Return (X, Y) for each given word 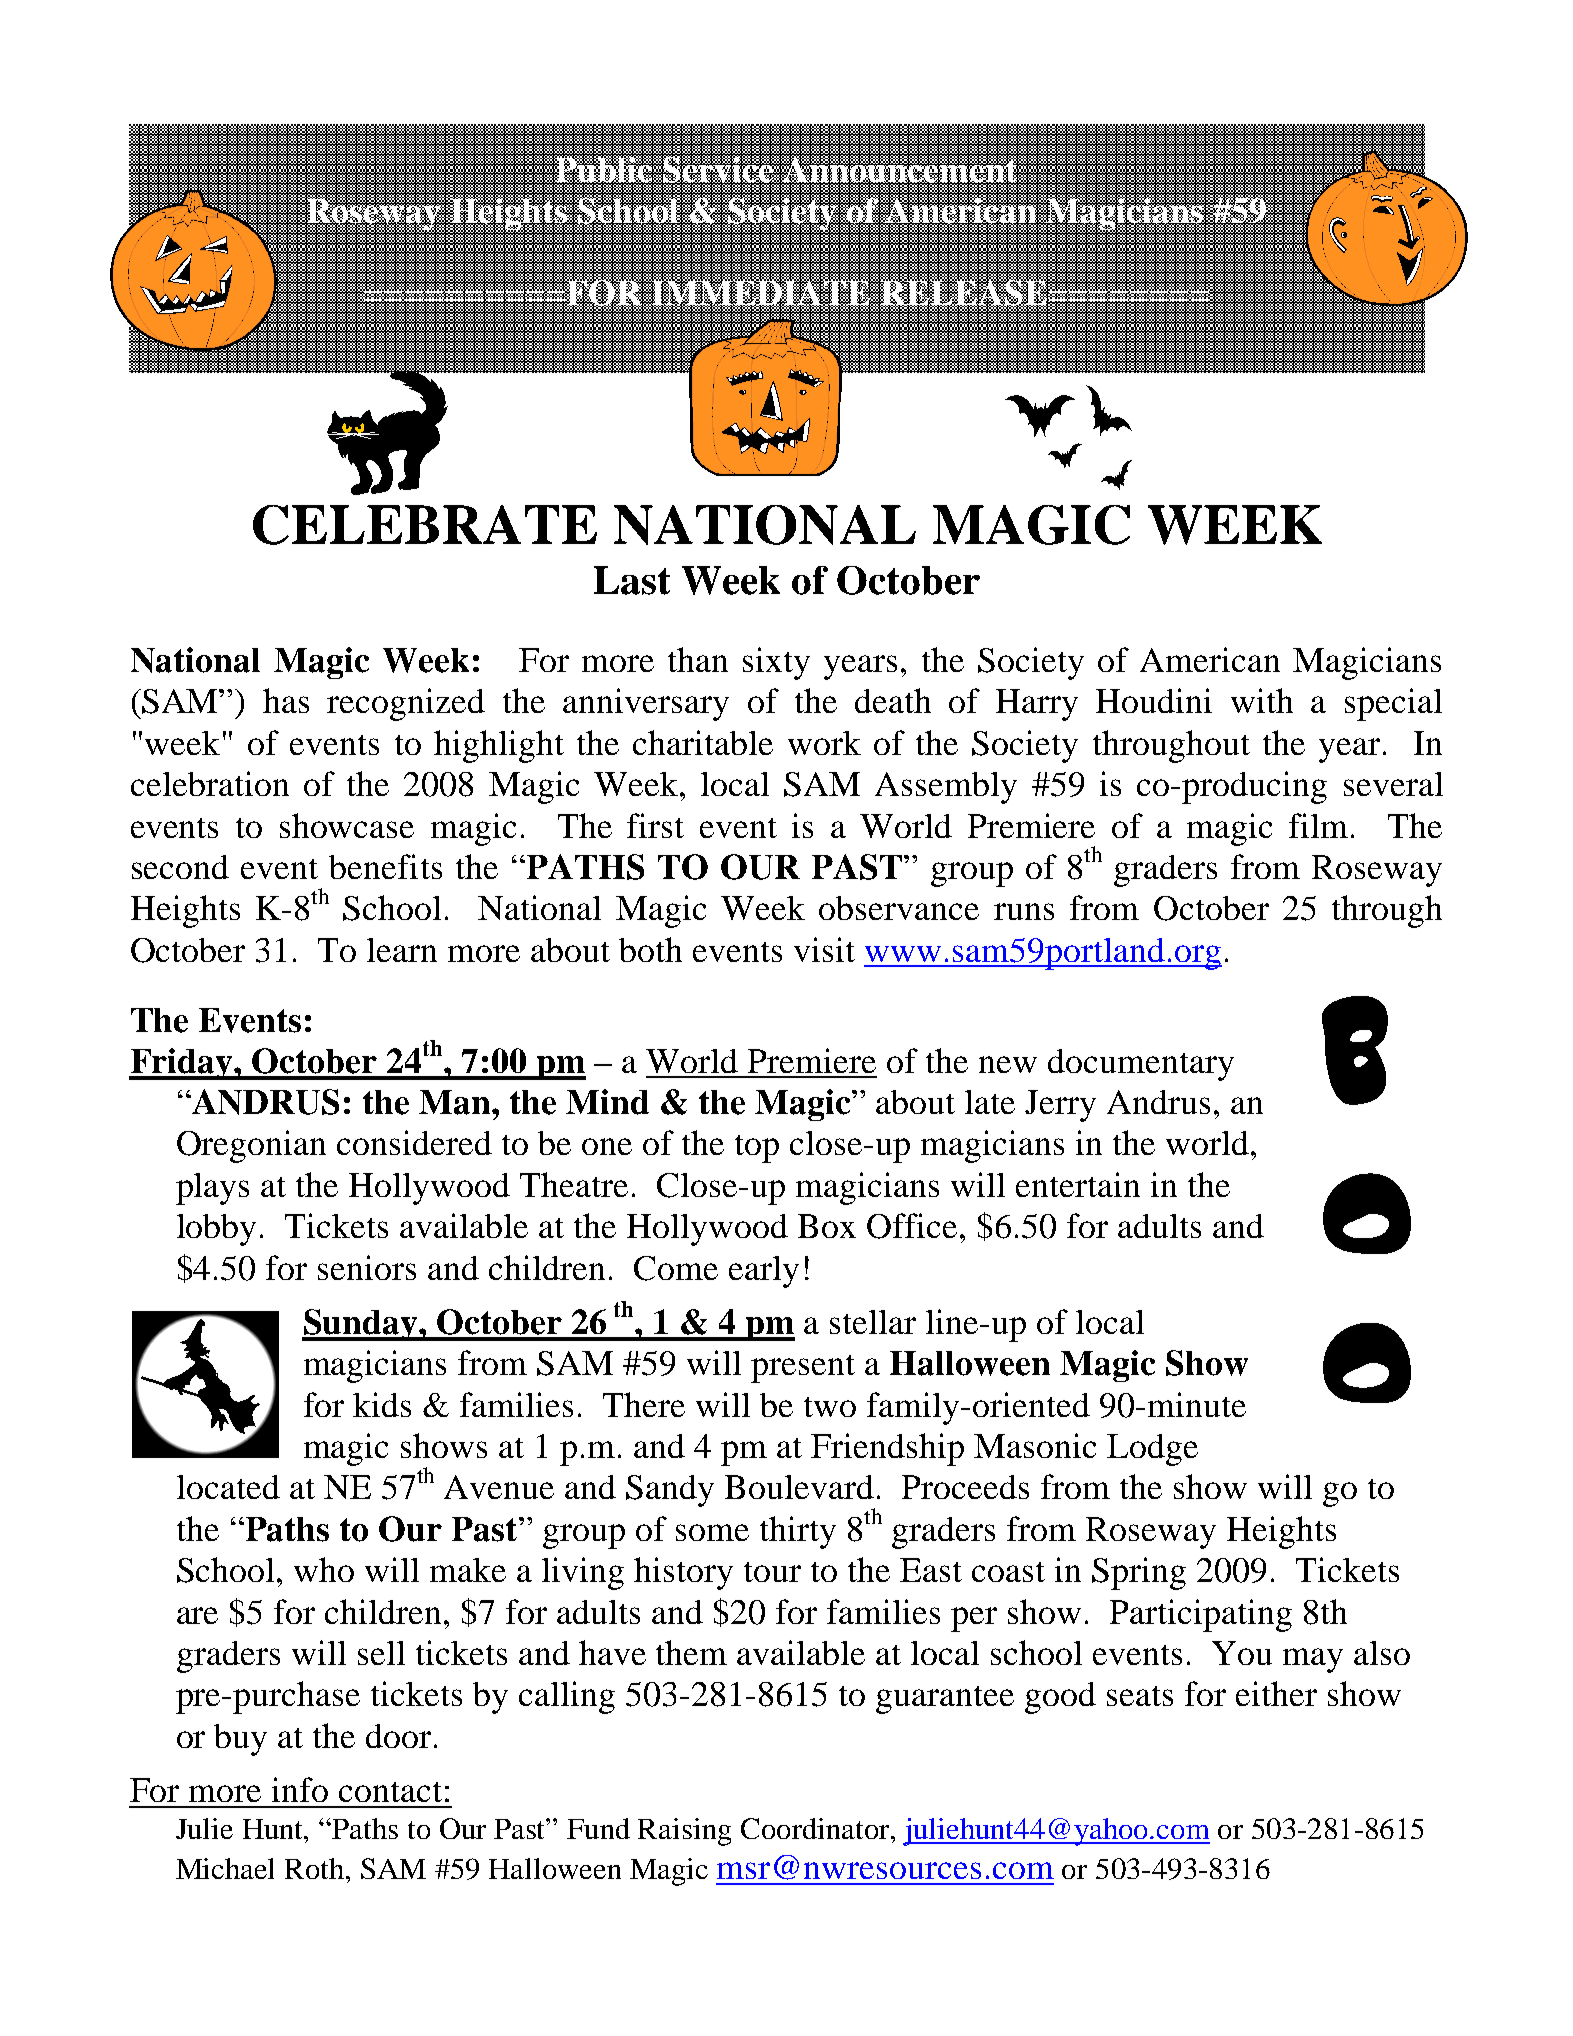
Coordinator (816, 1828)
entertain (1078, 1184)
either (1276, 1693)
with (1262, 700)
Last (632, 580)
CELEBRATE (425, 525)
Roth (316, 1868)
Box (827, 1226)
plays (212, 1189)
